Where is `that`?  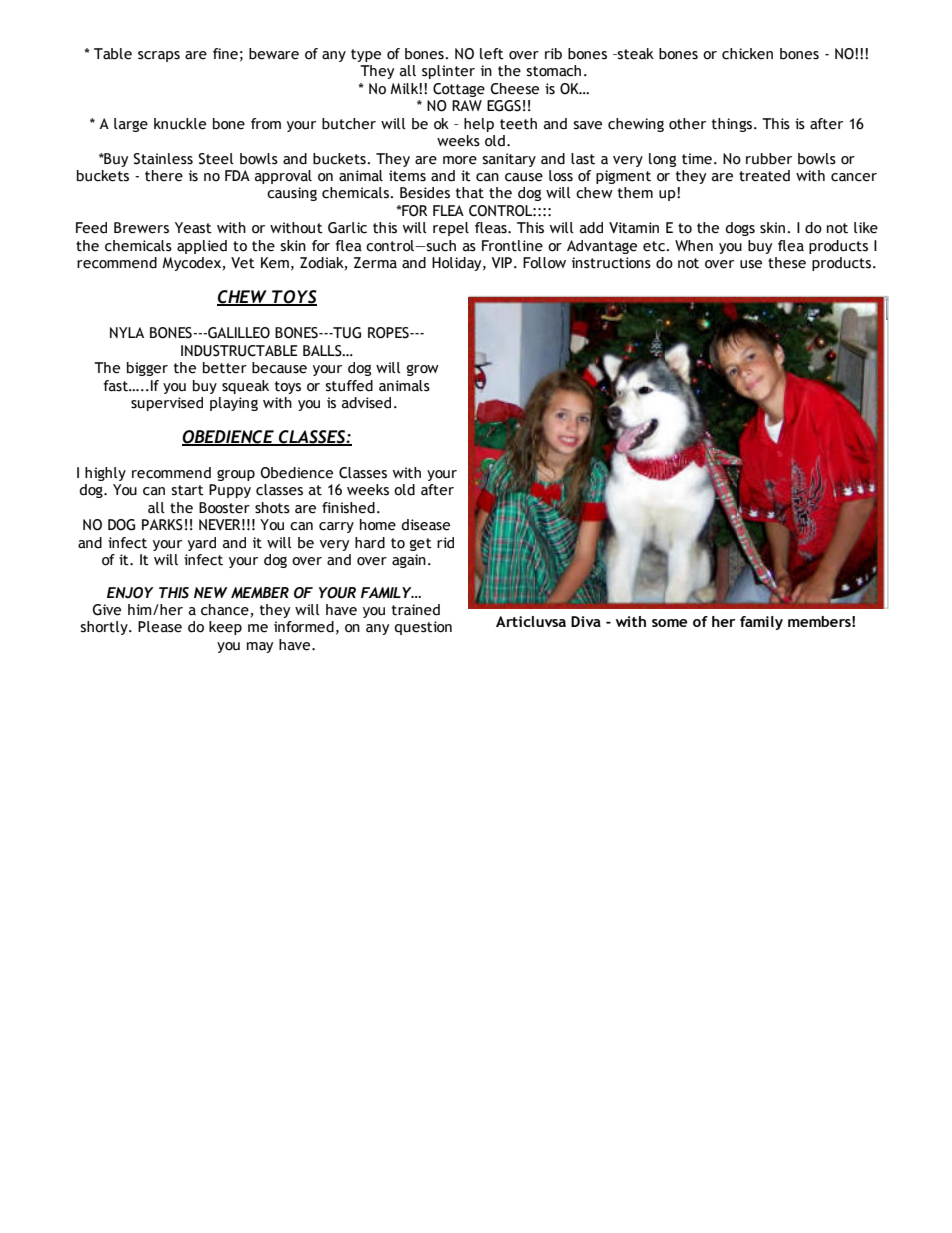 that is located at coordinates (470, 193).
